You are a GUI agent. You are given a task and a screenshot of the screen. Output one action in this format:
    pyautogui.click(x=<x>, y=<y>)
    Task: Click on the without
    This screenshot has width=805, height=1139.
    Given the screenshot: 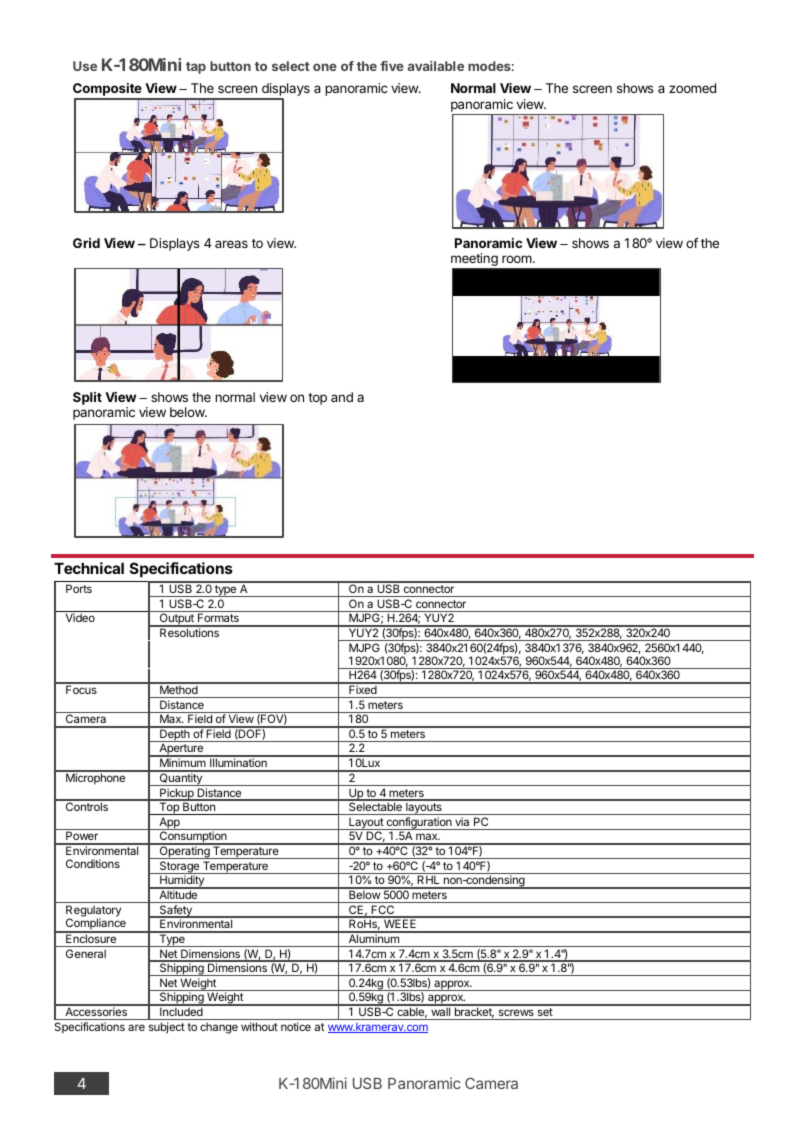 What is the action you would take?
    pyautogui.click(x=259, y=1026)
